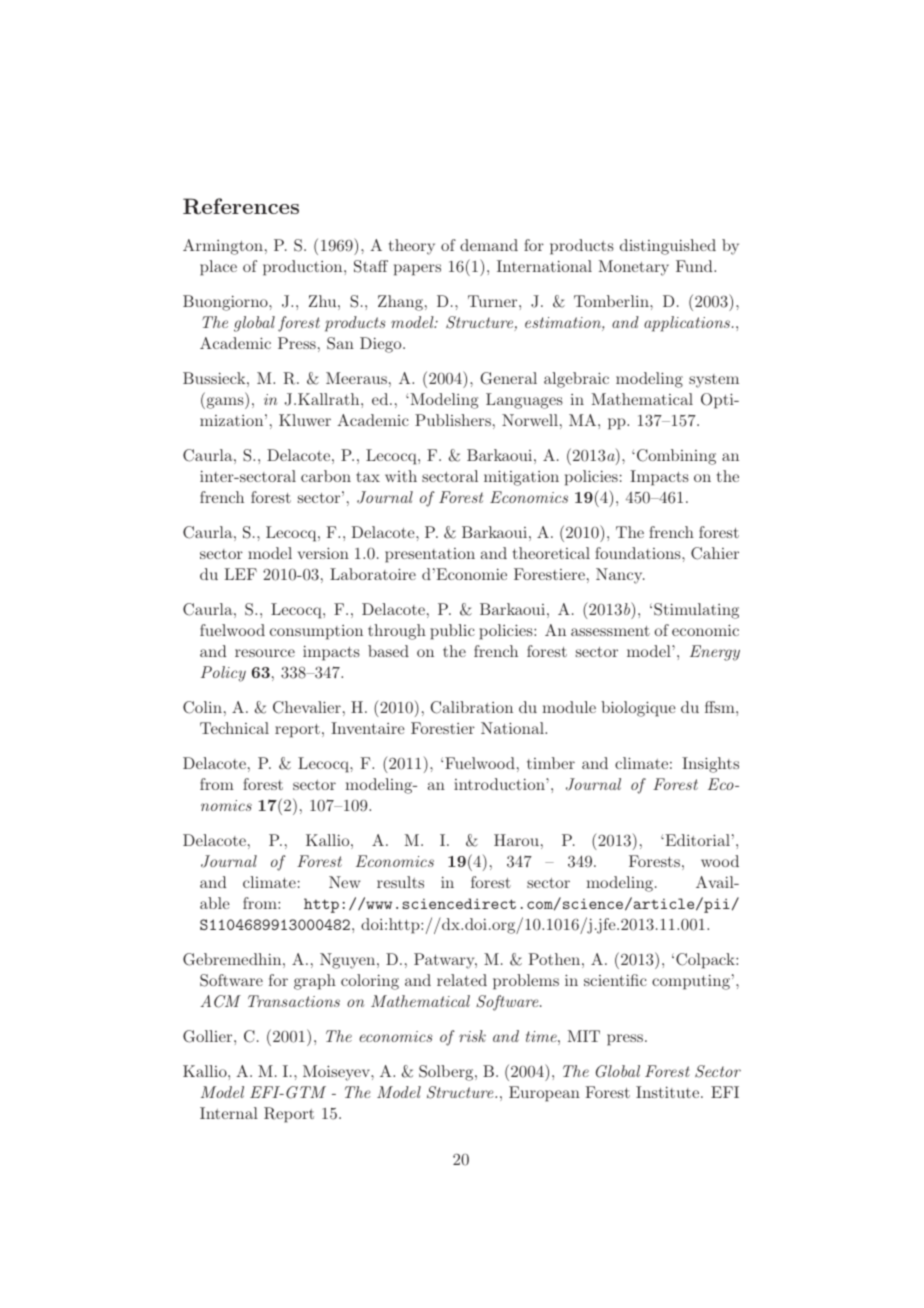 The image size is (924, 1308). I want to click on public, so click(452, 632).
